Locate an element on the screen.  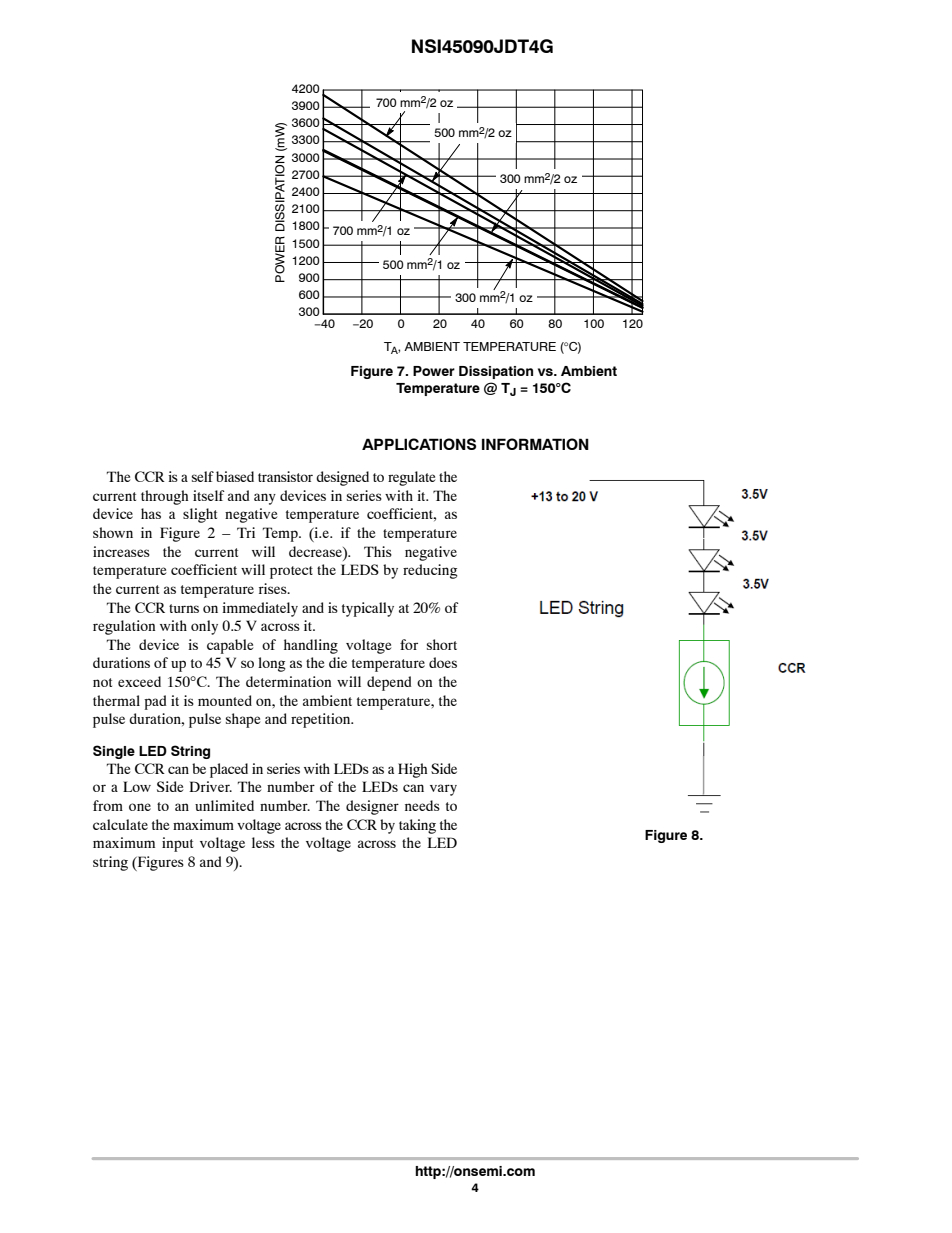
regulation is located at coordinates (124, 627).
